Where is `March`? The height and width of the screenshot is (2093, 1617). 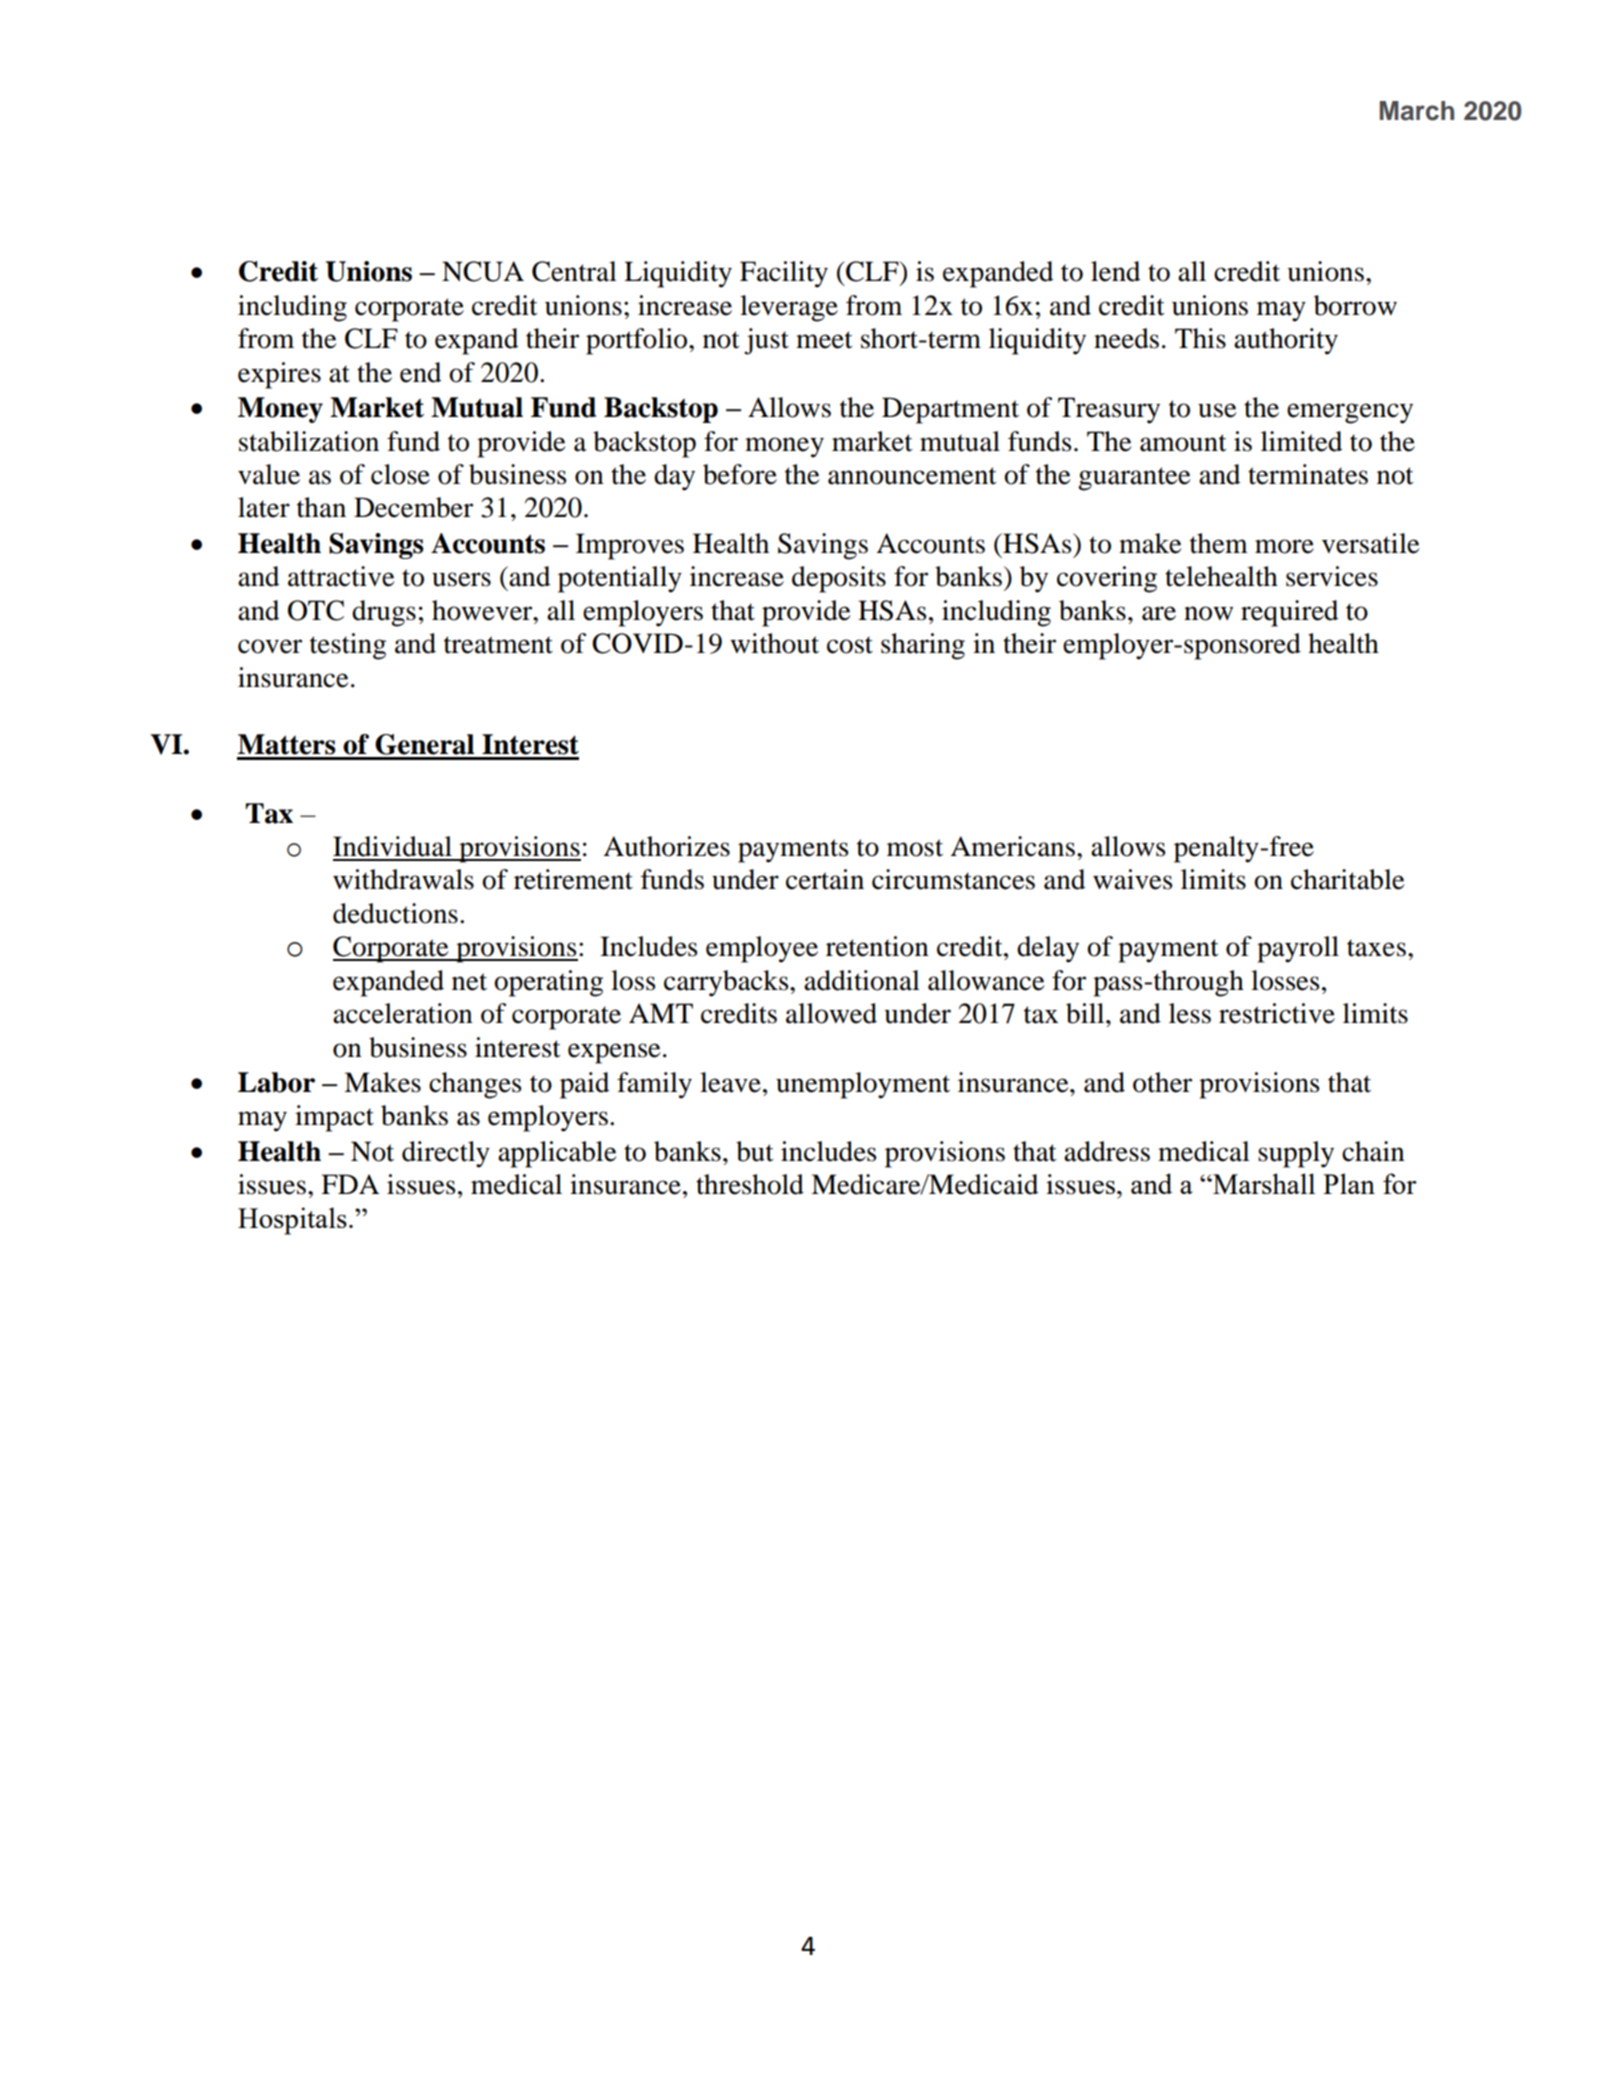
March is located at coordinates (1417, 111).
